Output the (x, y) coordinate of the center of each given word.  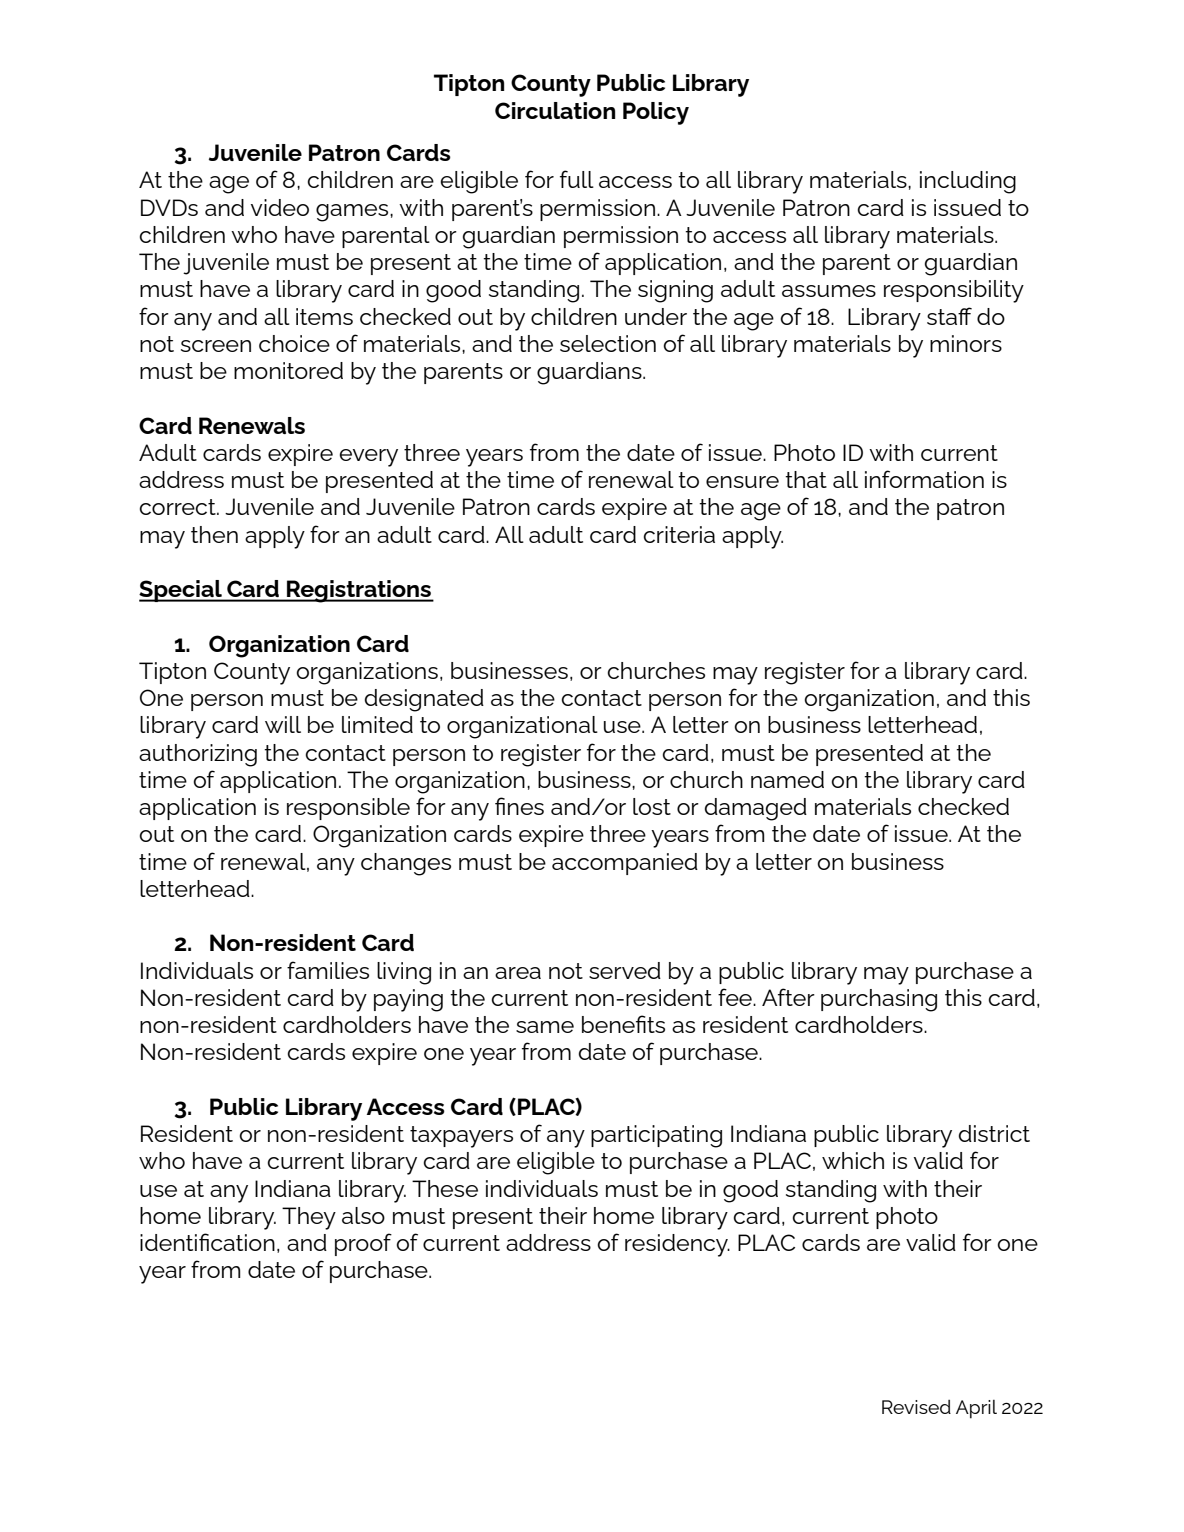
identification (207, 1242)
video (280, 207)
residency (677, 1245)
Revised (916, 1407)
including (968, 182)
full (577, 179)
